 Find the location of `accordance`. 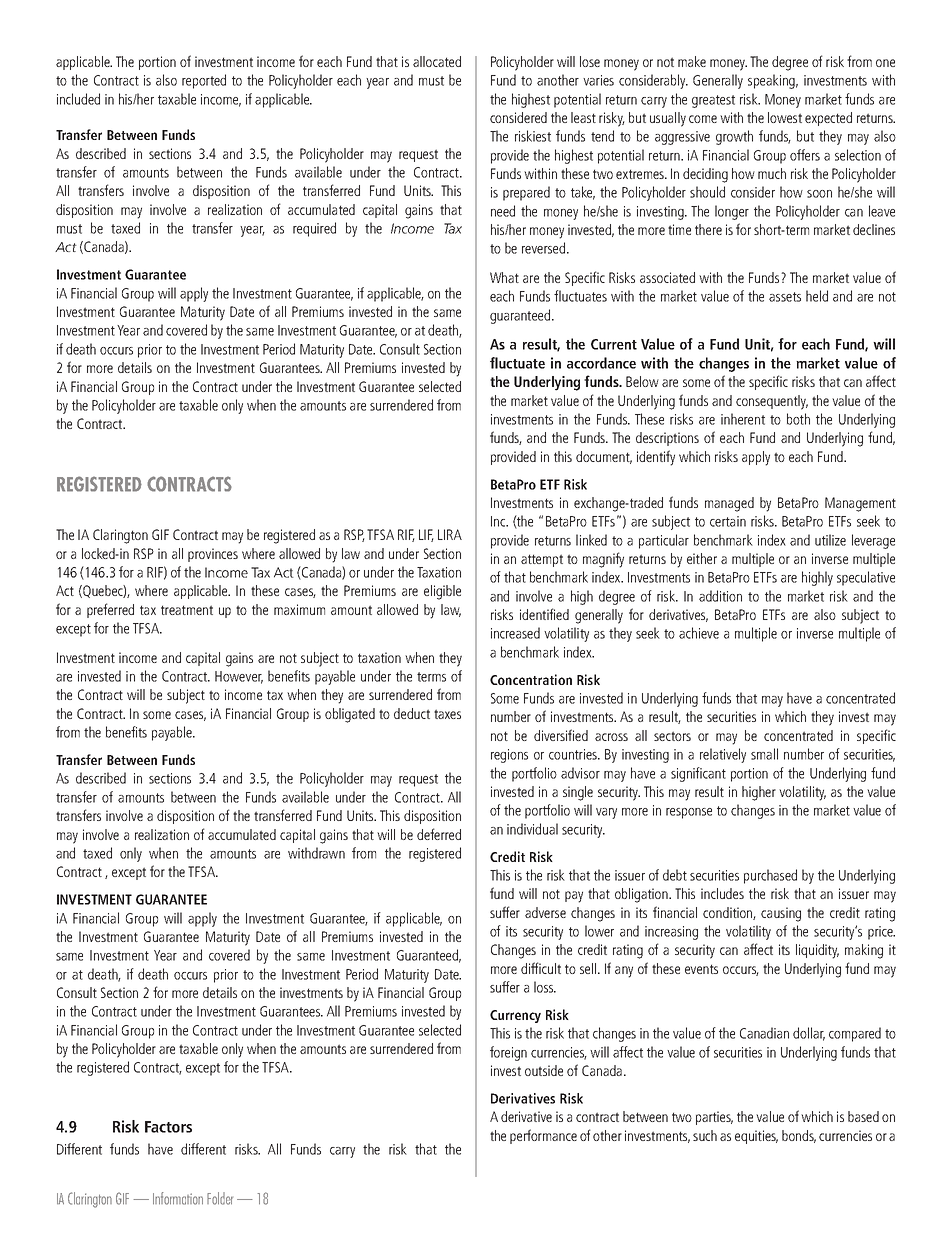

accordance is located at coordinates (601, 363).
